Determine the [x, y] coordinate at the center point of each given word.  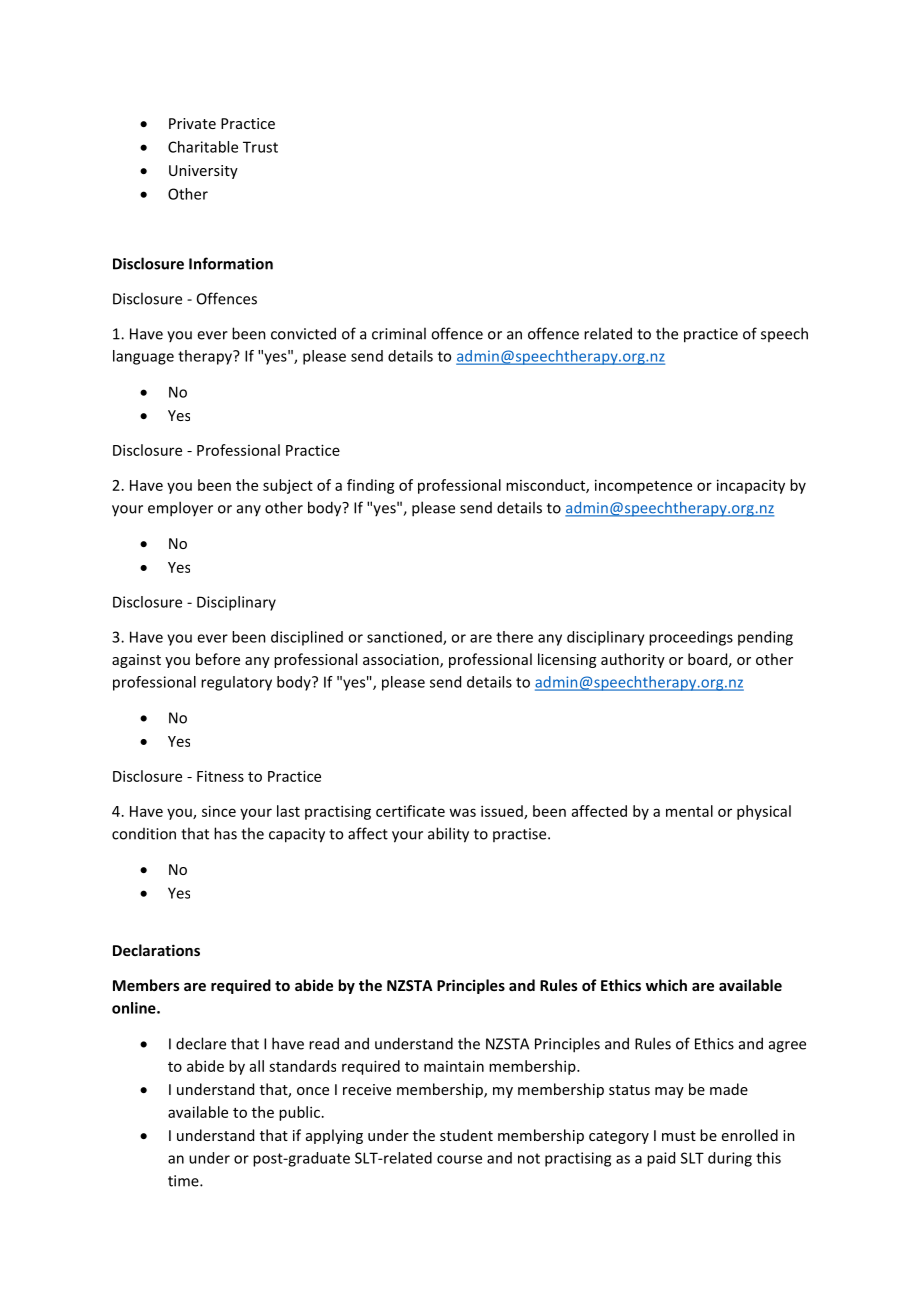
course [459, 1159]
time [184, 1181]
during [730, 1159]
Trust [260, 147]
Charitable [203, 147]
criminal [399, 333]
